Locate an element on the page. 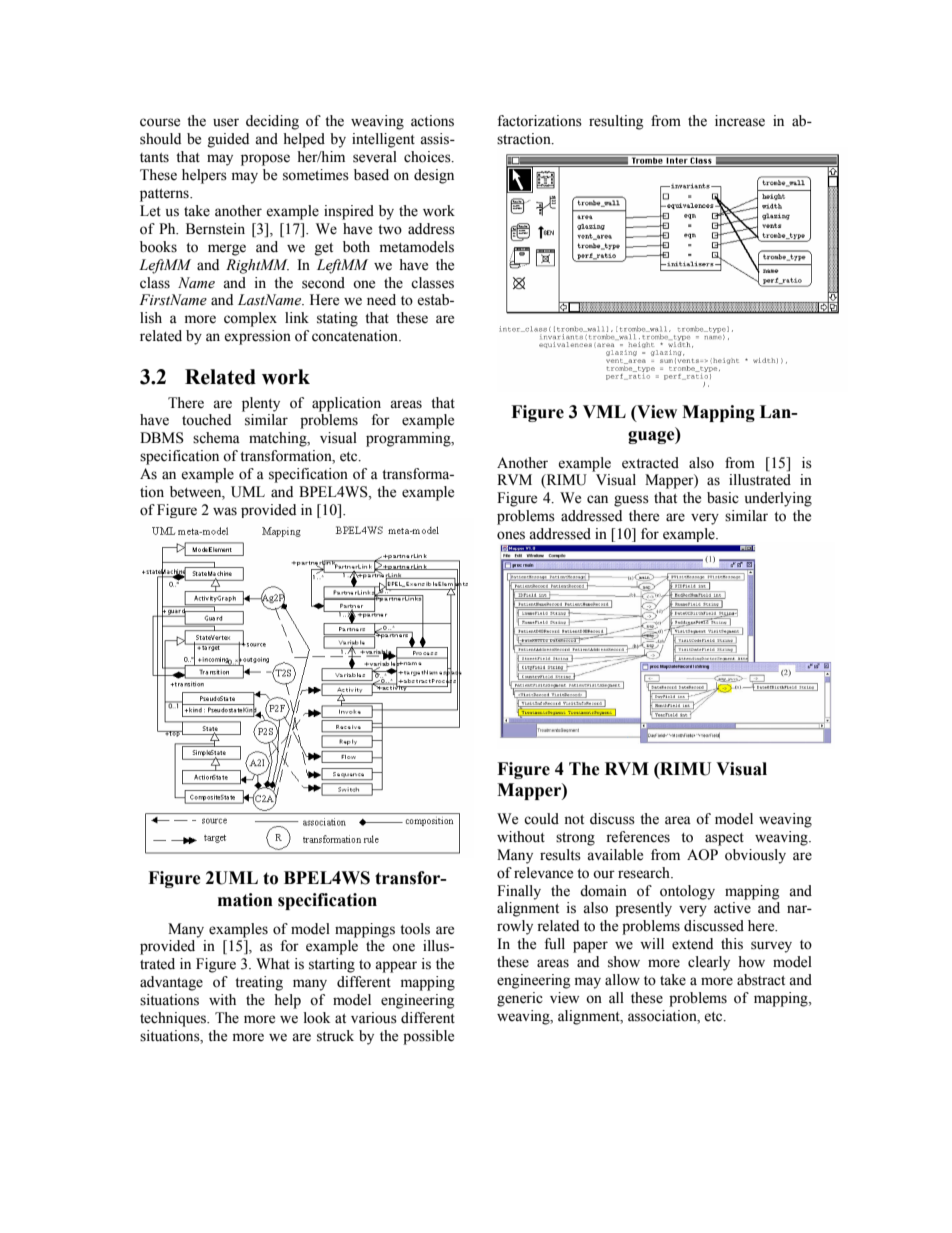 This document has height=1233, width=952. clearly is located at coordinates (709, 963).
